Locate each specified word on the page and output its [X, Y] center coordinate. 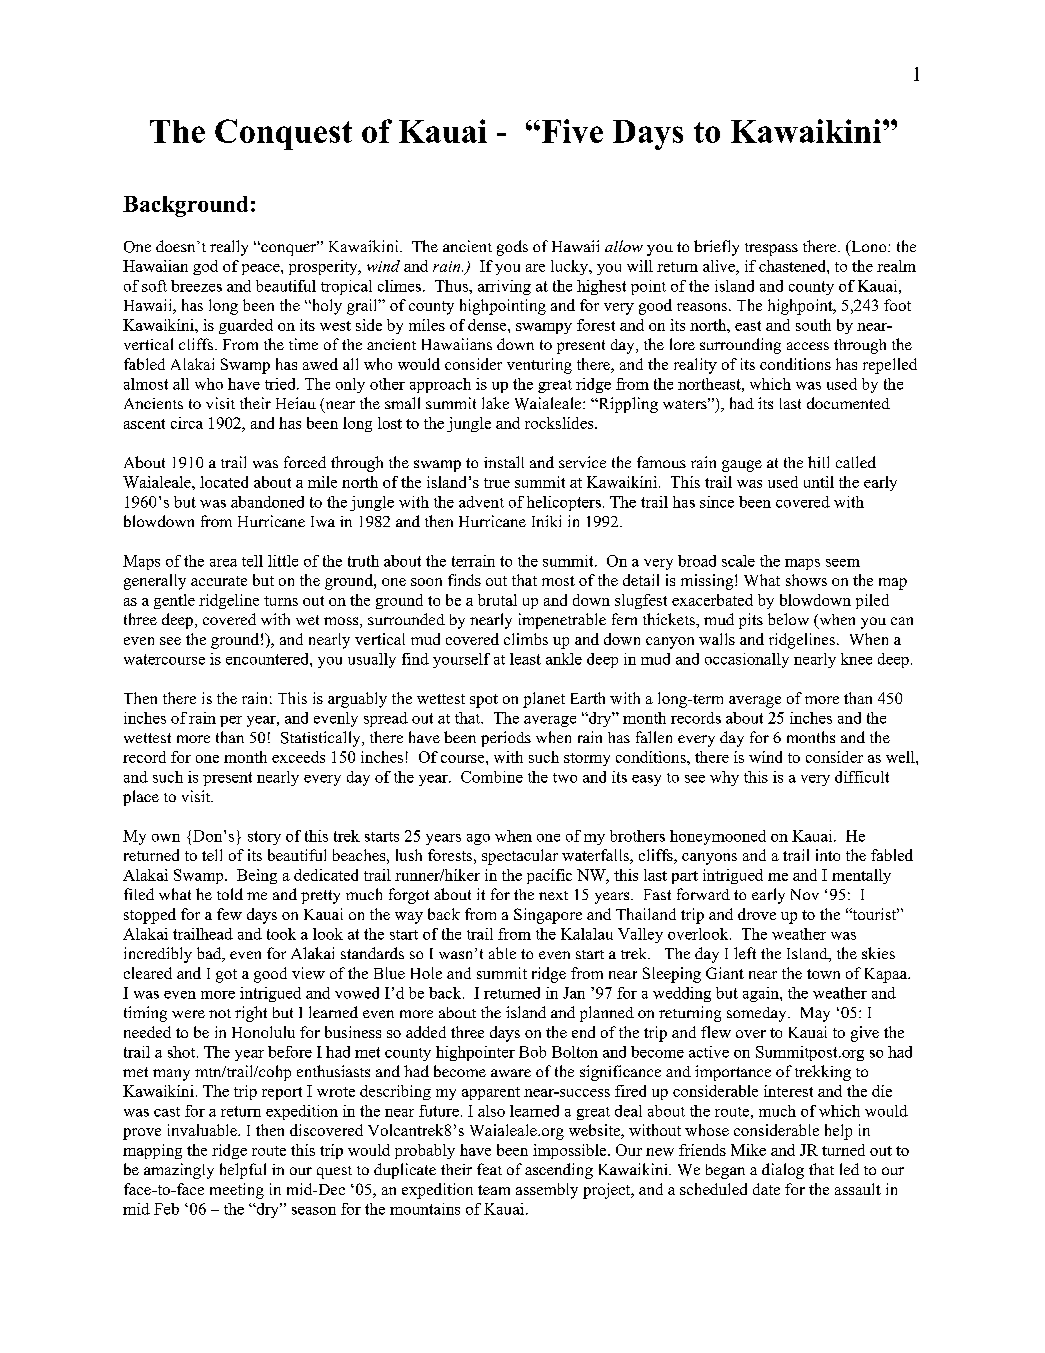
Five [572, 131]
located [224, 482]
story [264, 838]
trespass [771, 249]
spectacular [520, 857]
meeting [237, 1191]
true [497, 483]
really [229, 248]
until [819, 482]
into [828, 855]
